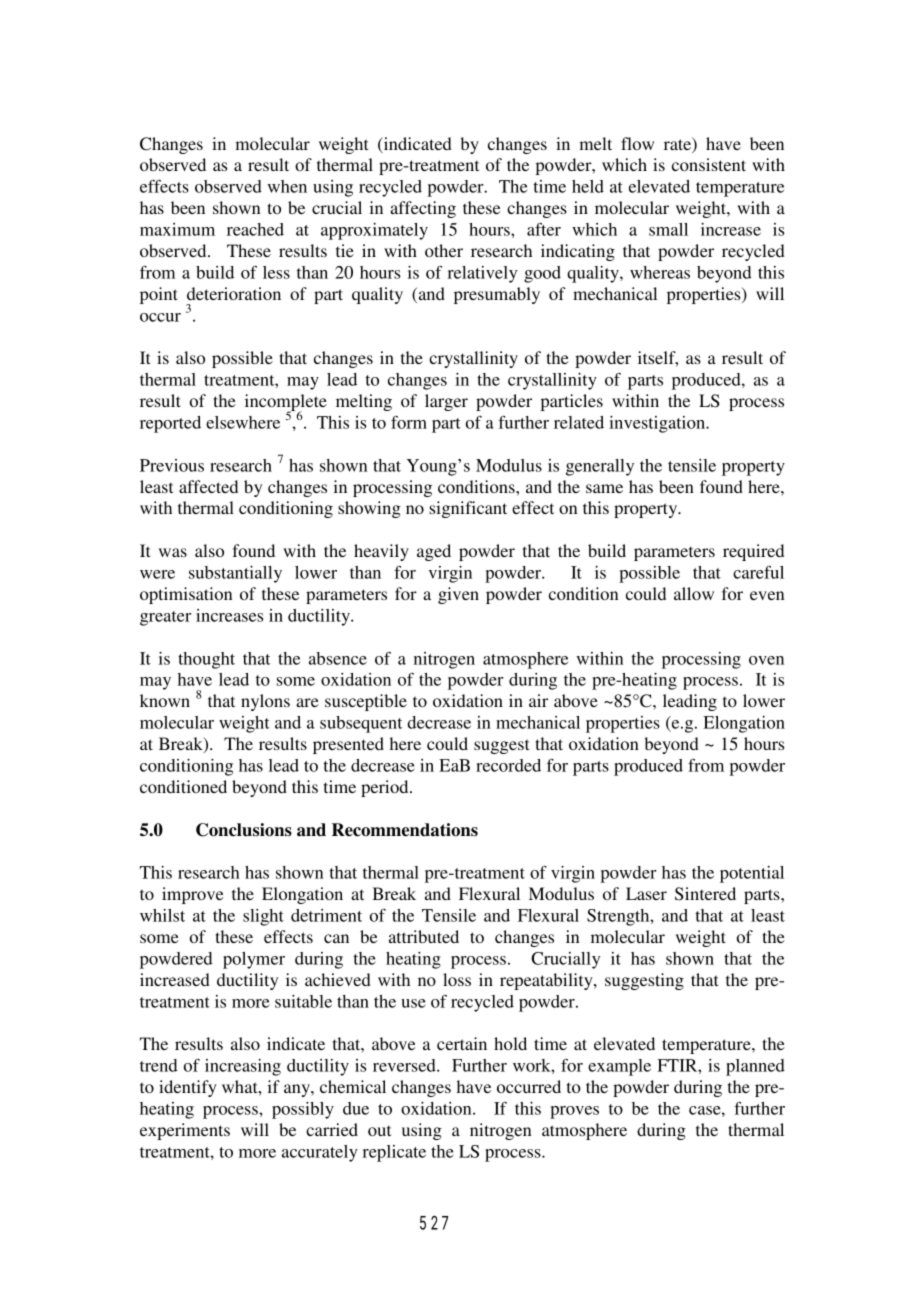  I want to click on experiments, so click(185, 1131).
